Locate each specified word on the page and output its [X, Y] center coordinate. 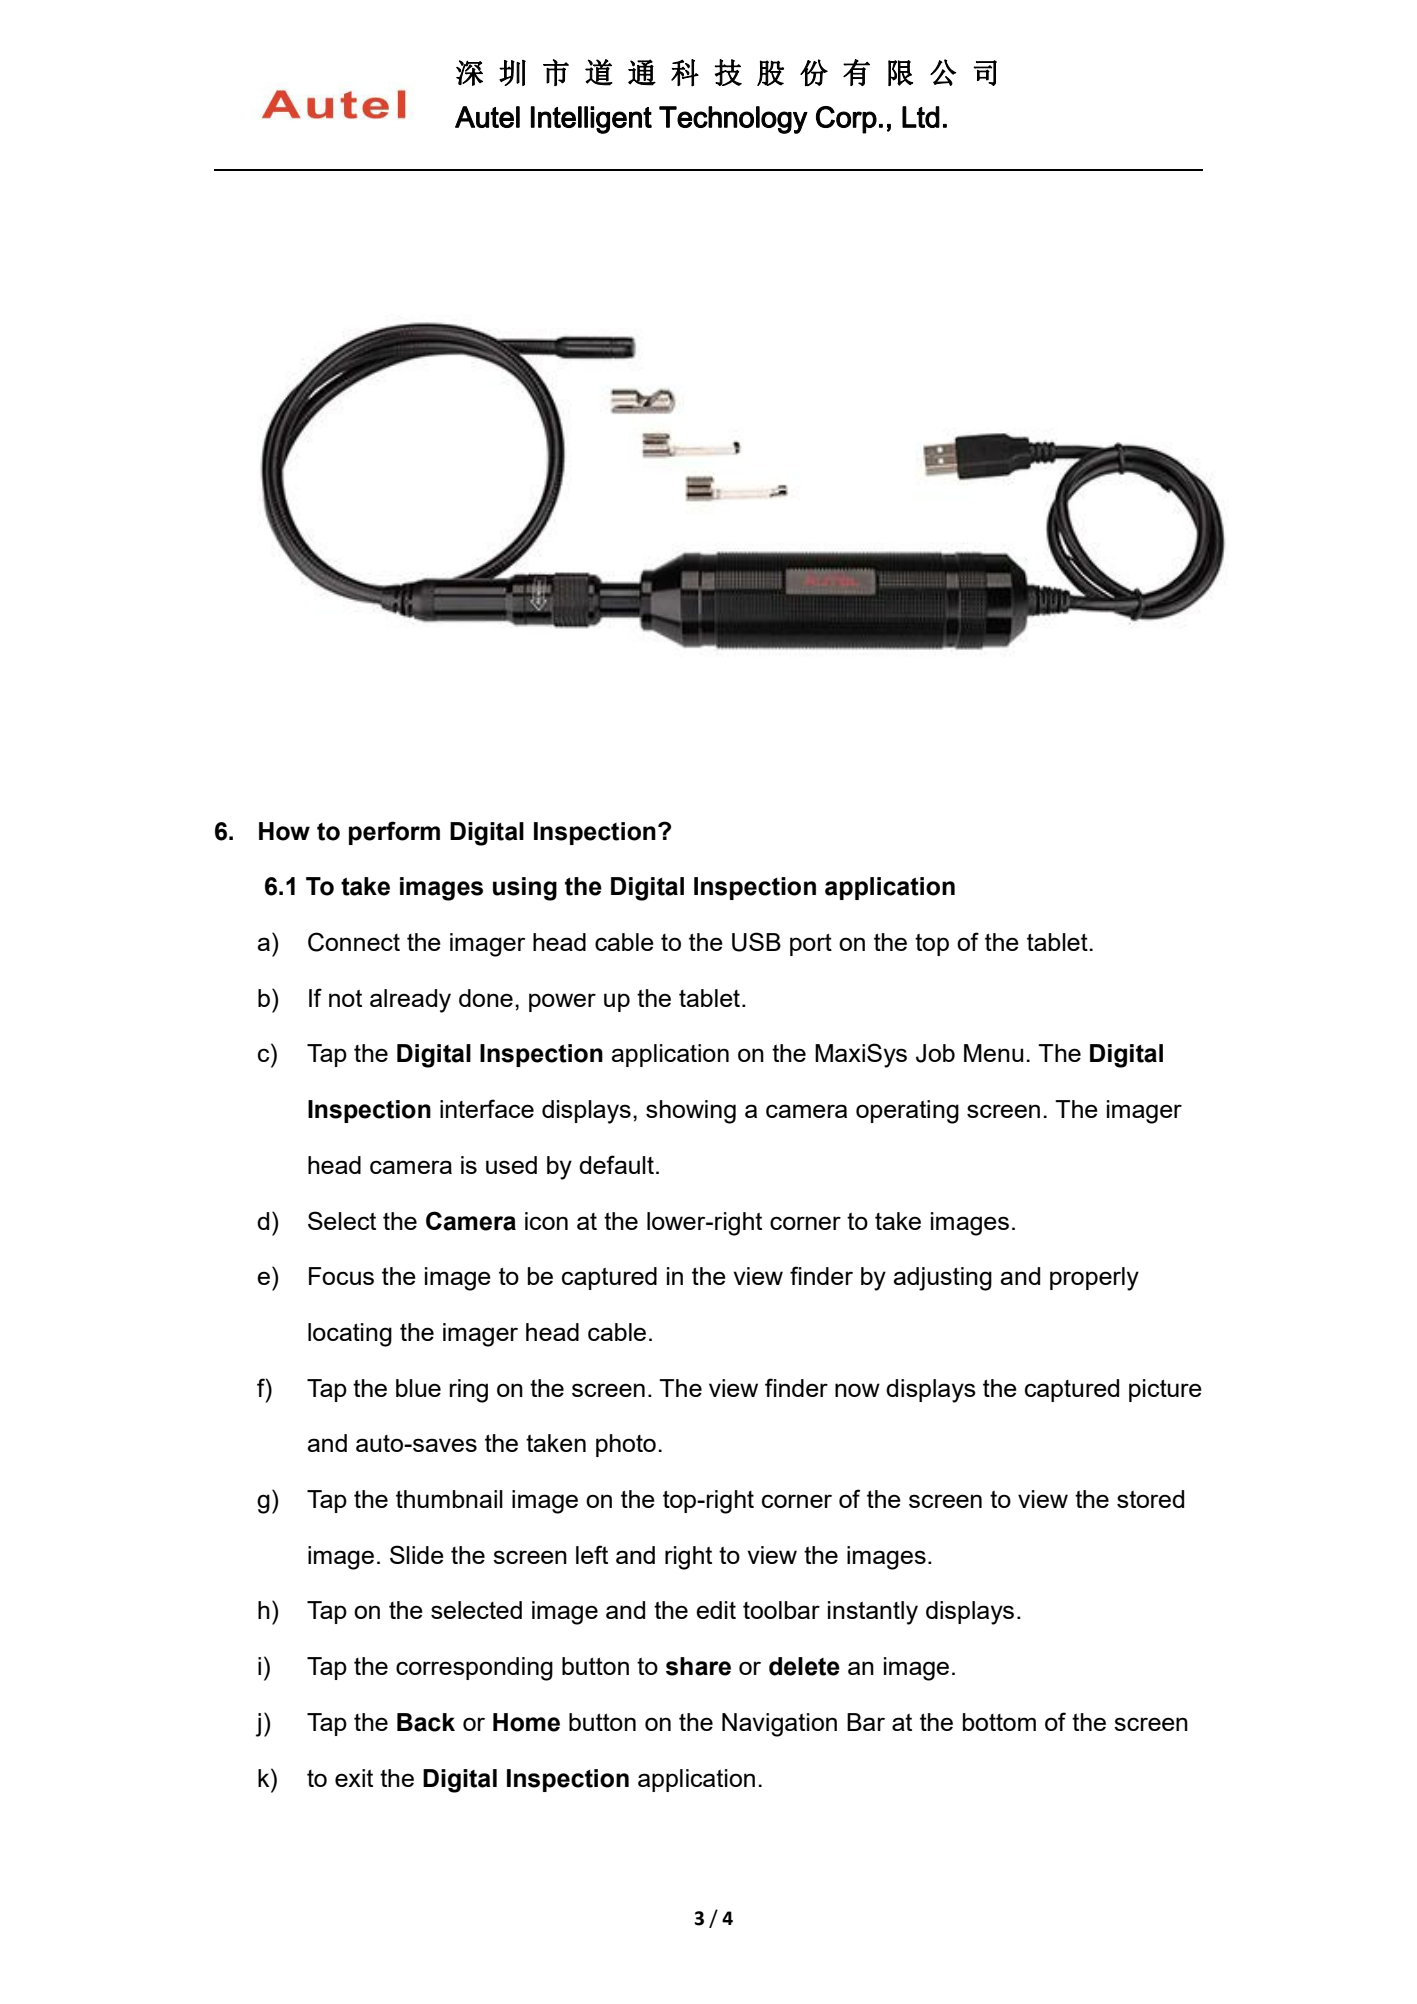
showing [691, 1112]
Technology [733, 120]
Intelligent [591, 120]
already [410, 1001]
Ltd [921, 117]
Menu [993, 1053]
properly [1094, 1279]
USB [756, 942]
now [857, 1390]
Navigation [779, 1725]
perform [394, 833]
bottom [999, 1722]
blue [418, 1388]
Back [426, 1722]
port [811, 945]
